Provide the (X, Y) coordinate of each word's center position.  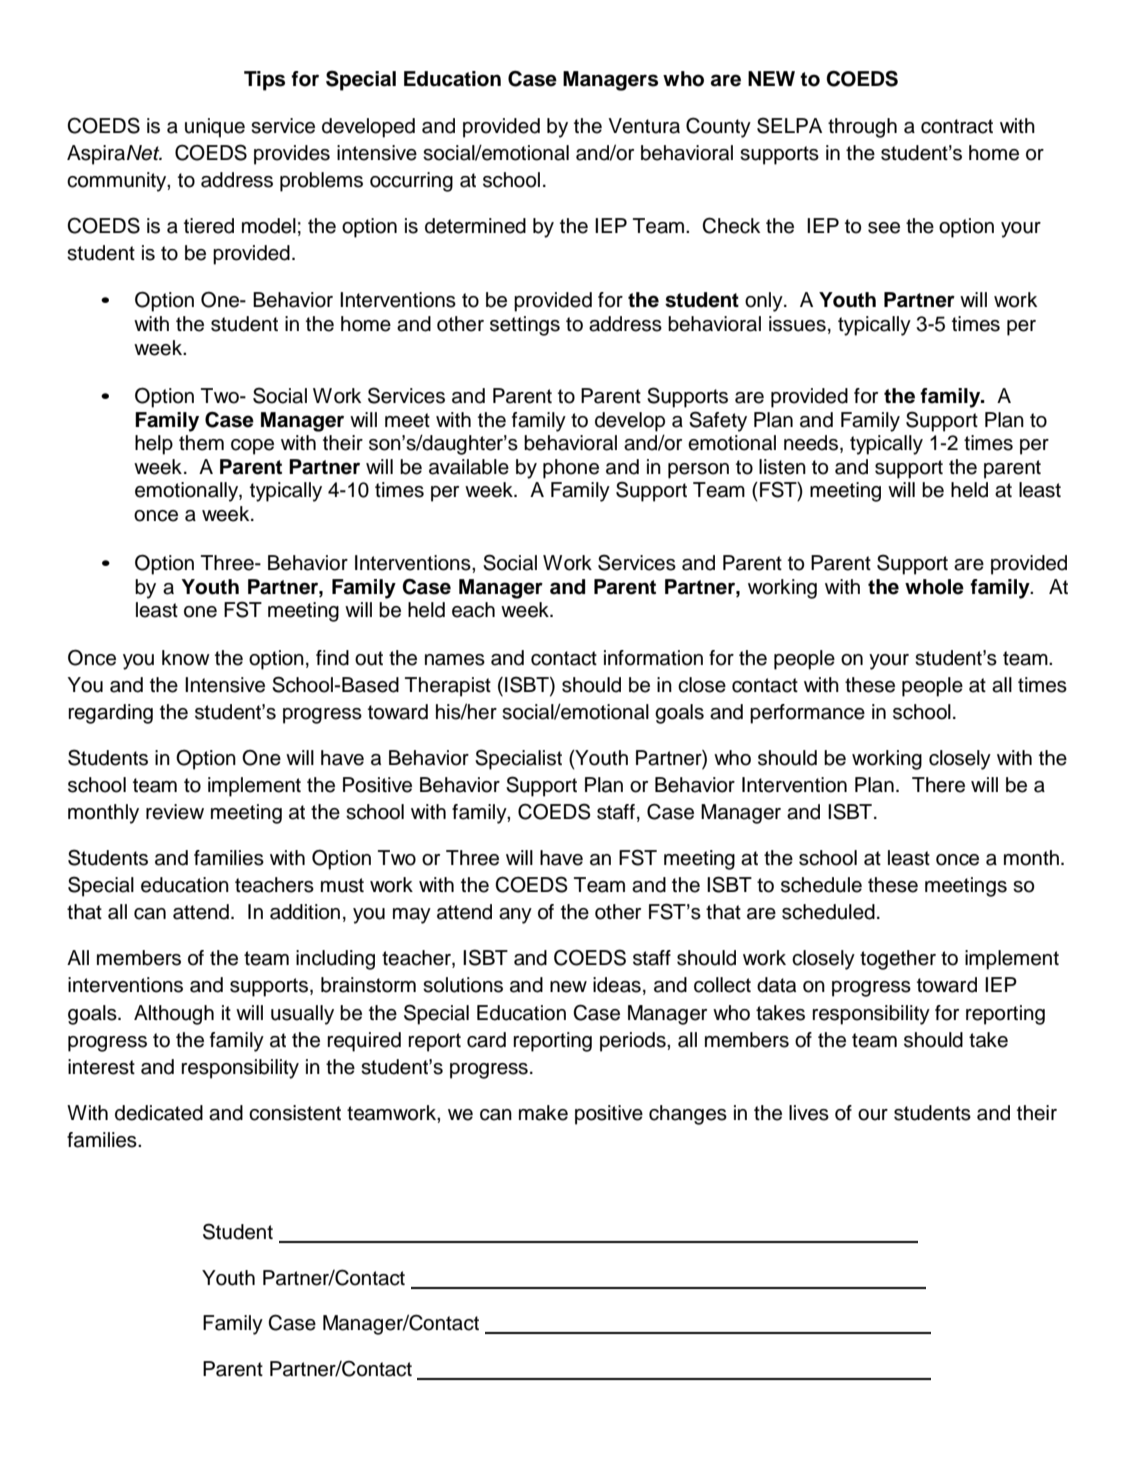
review (175, 812)
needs (811, 443)
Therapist (448, 687)
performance (807, 714)
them (201, 443)
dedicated (159, 1113)
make (543, 1113)
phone (571, 469)
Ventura (644, 126)
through (862, 128)
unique (215, 128)
